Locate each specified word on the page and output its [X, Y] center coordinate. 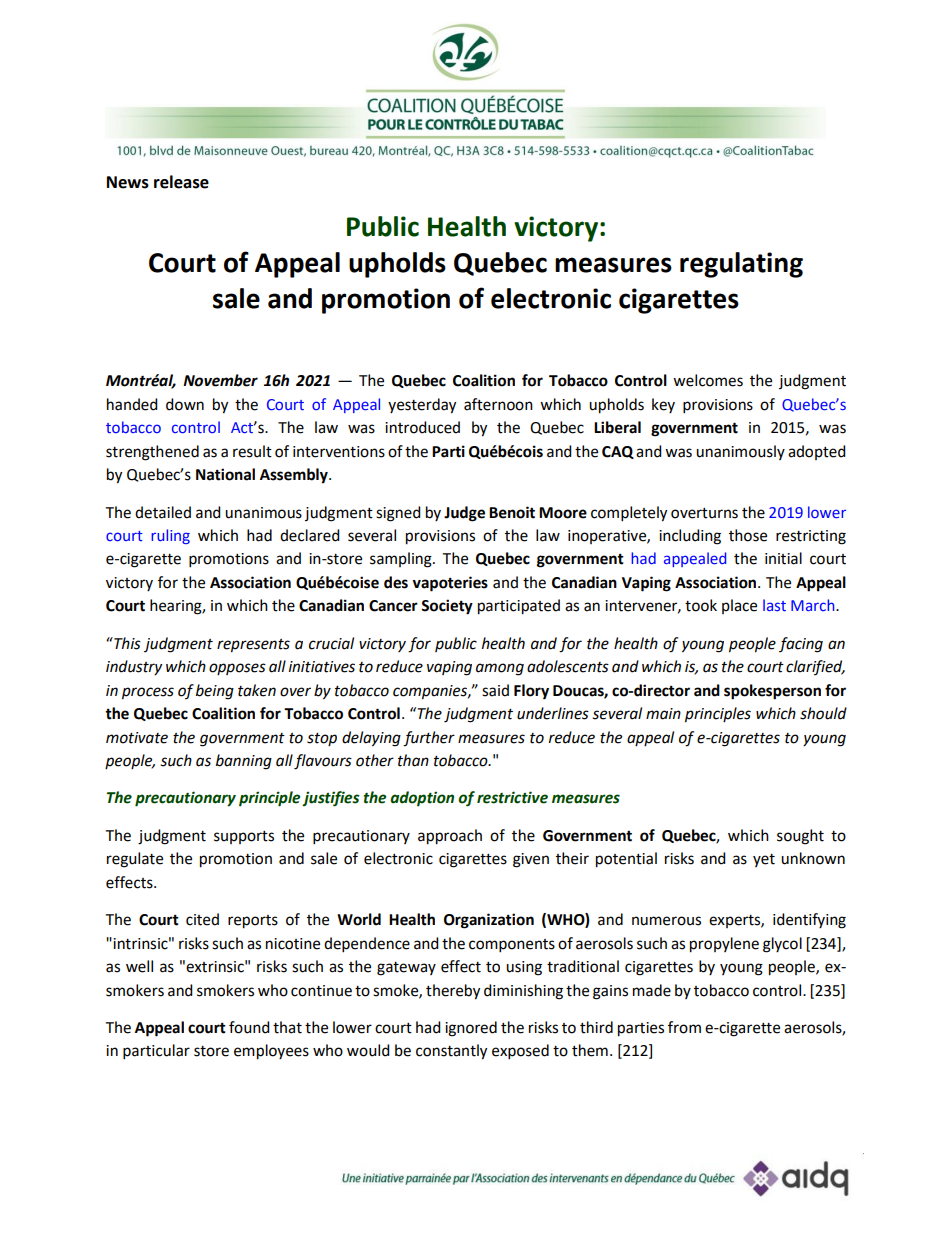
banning [244, 762]
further [429, 739]
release [181, 182]
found [249, 1027]
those [748, 535]
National [225, 474]
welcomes [708, 380]
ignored [471, 1029]
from [684, 1027]
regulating [741, 265]
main [663, 714]
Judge [464, 514]
